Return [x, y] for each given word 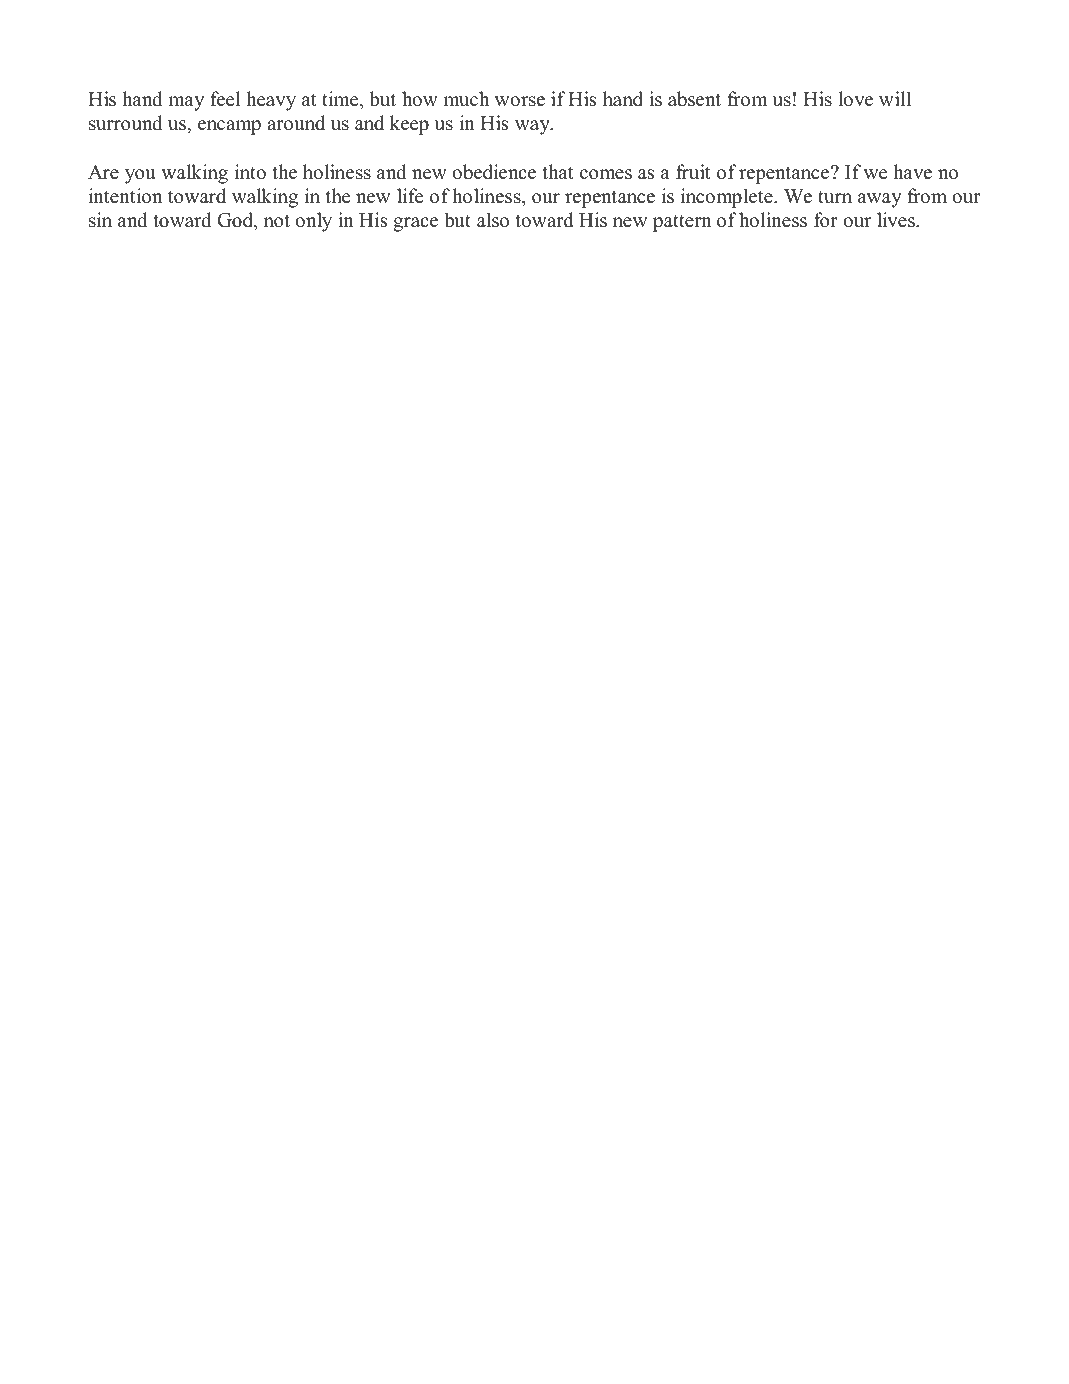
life [410, 196]
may [186, 103]
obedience [494, 172]
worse [520, 101]
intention [125, 196]
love [856, 99]
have [912, 172]
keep [409, 125]
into [250, 172]
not [277, 221]
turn [835, 197]
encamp [229, 127]
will [895, 98]
